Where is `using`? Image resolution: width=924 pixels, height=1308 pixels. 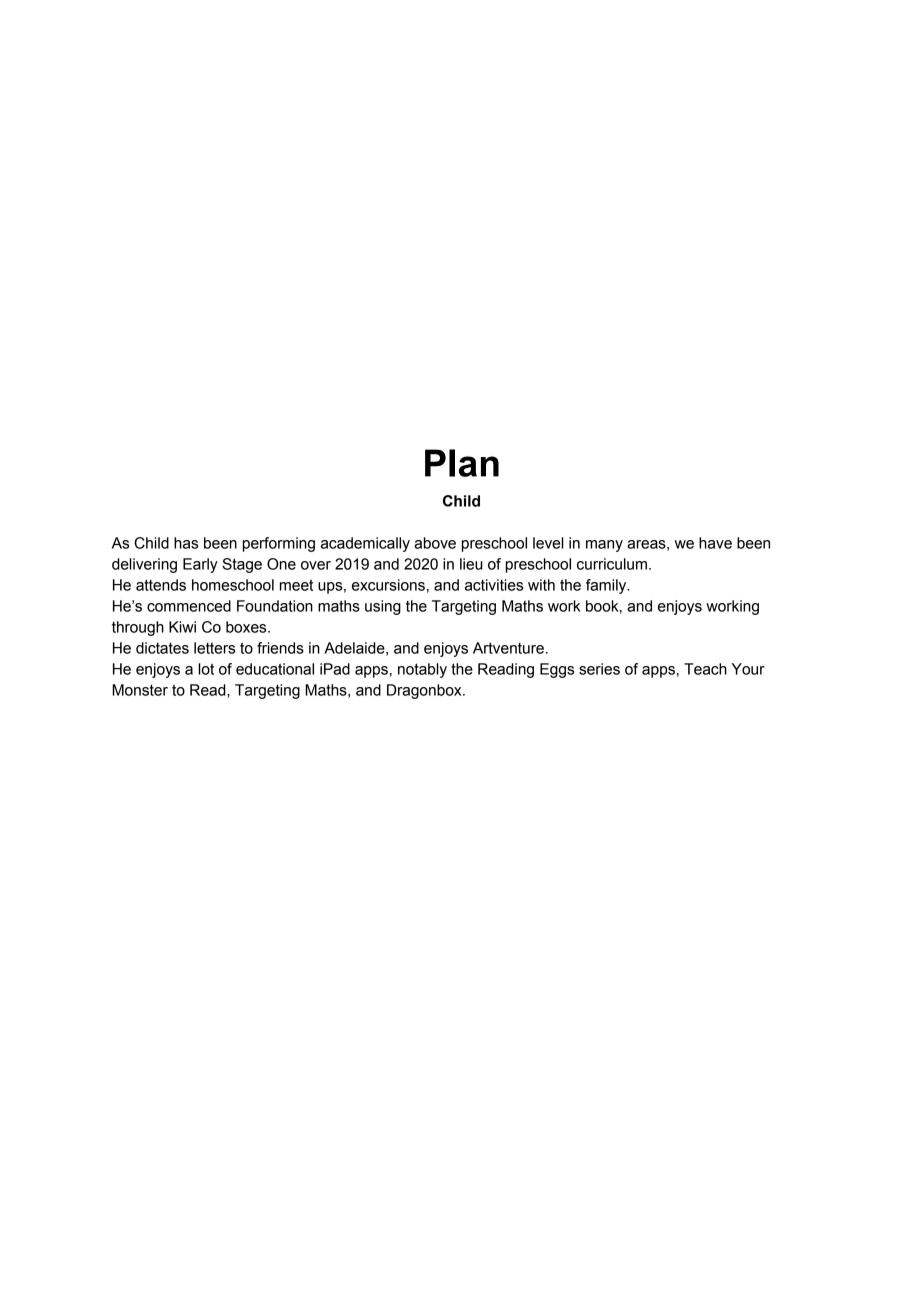
using is located at coordinates (383, 607).
